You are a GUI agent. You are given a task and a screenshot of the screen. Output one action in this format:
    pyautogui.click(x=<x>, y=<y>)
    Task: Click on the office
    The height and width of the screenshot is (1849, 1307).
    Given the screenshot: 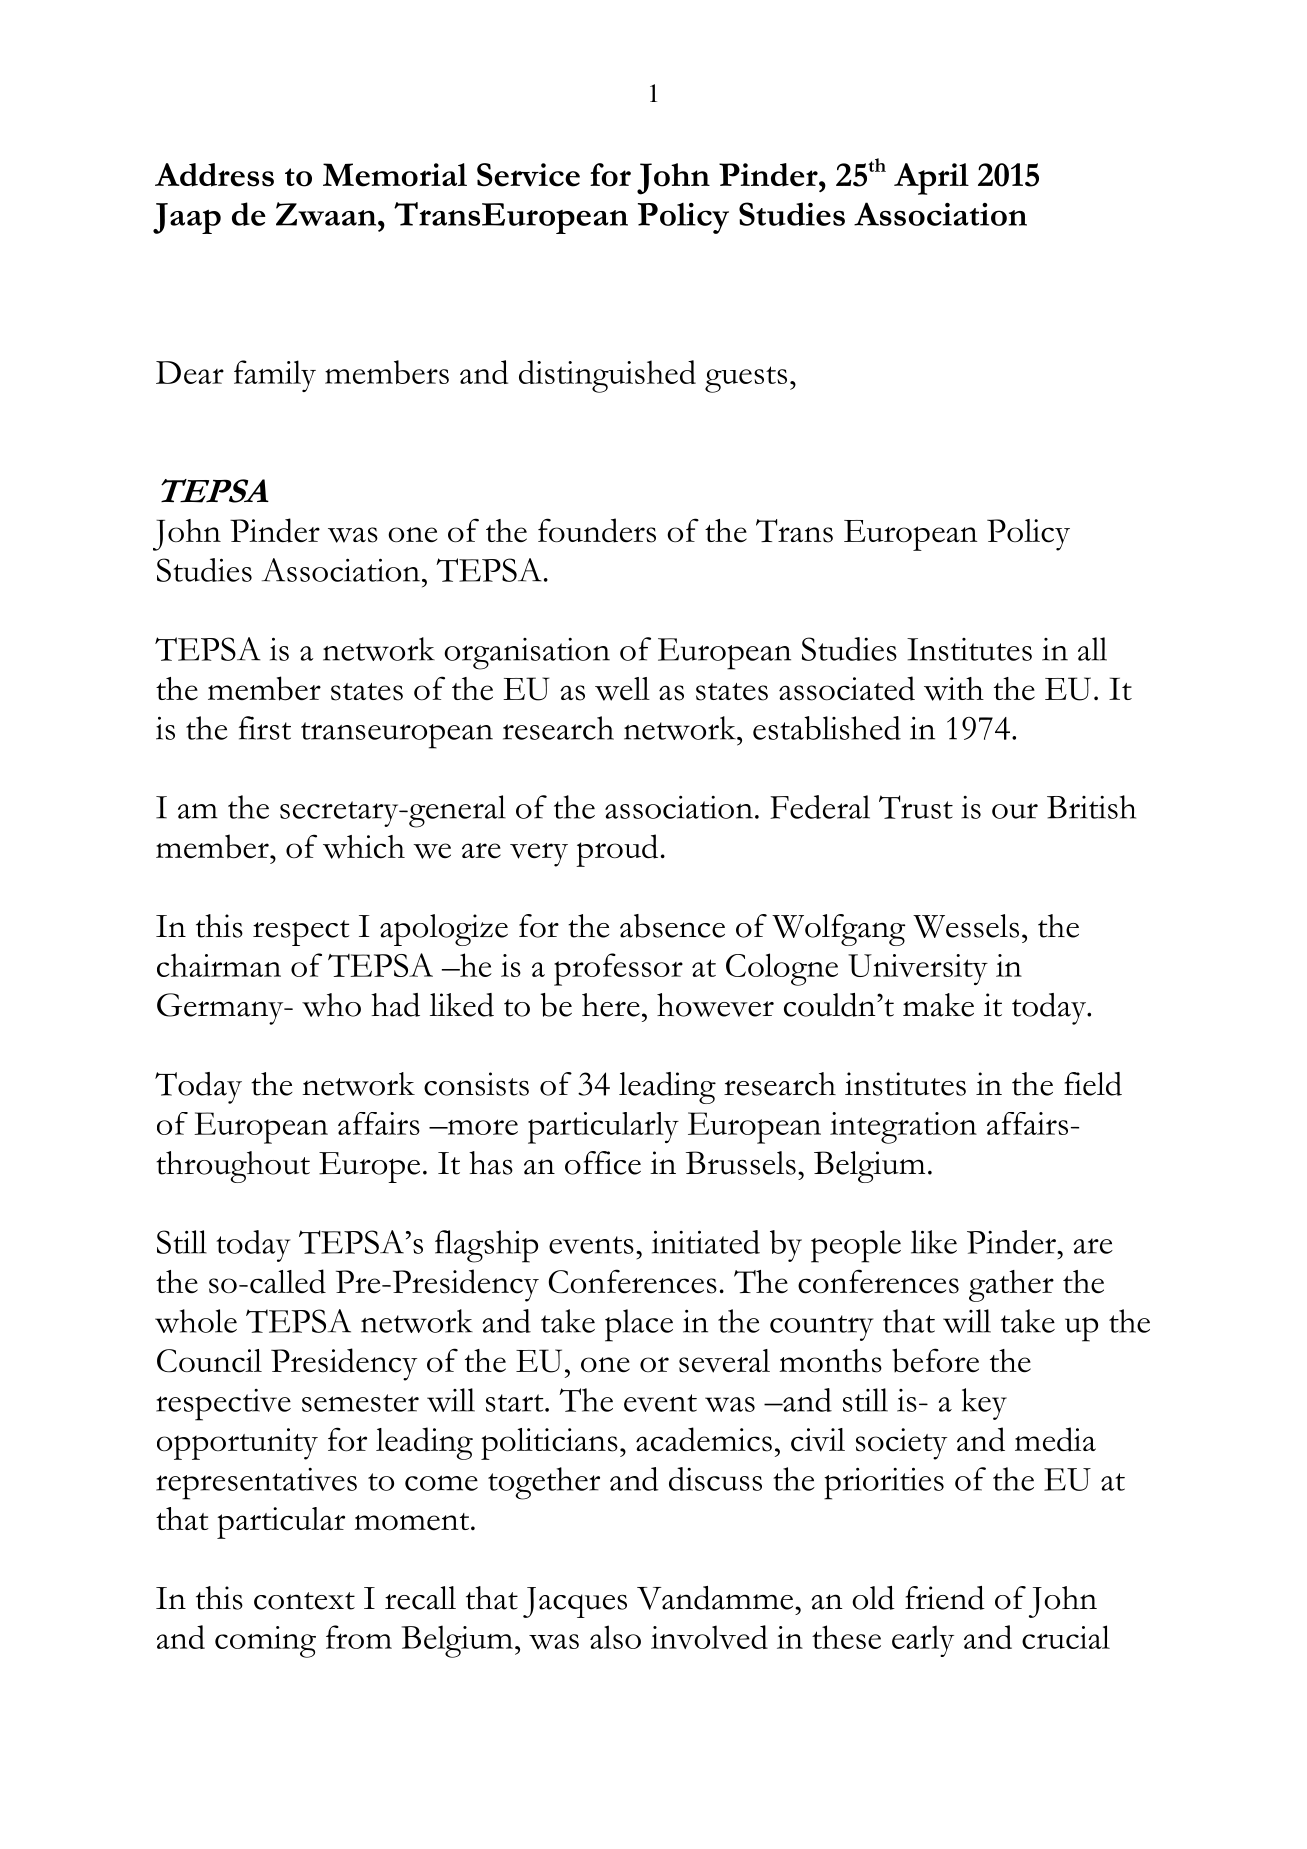 What is the action you would take?
    pyautogui.click(x=603, y=1163)
